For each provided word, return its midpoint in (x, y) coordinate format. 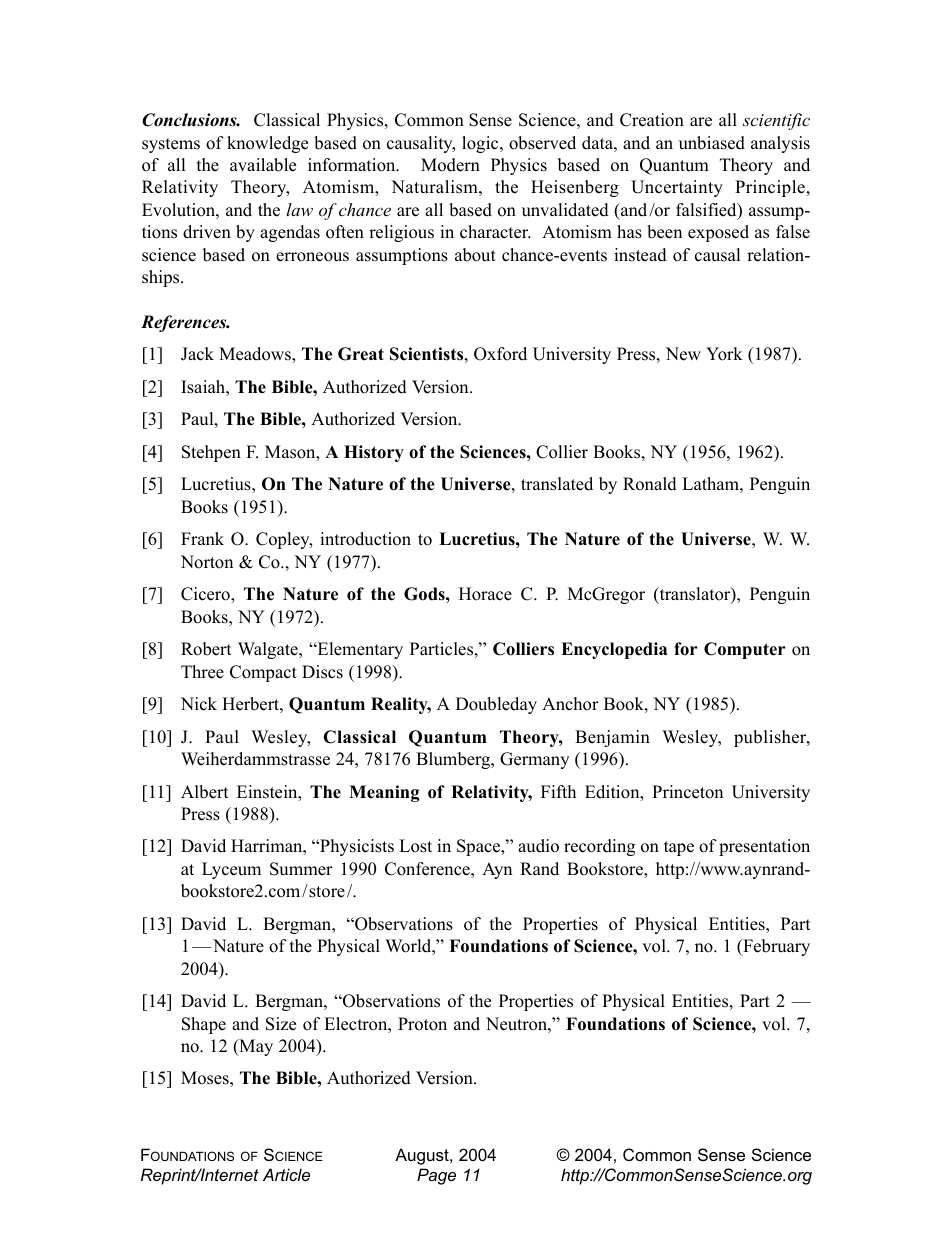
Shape (204, 1025)
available (263, 165)
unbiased (712, 143)
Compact (263, 673)
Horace (485, 594)
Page (436, 1176)
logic (481, 144)
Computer (745, 650)
